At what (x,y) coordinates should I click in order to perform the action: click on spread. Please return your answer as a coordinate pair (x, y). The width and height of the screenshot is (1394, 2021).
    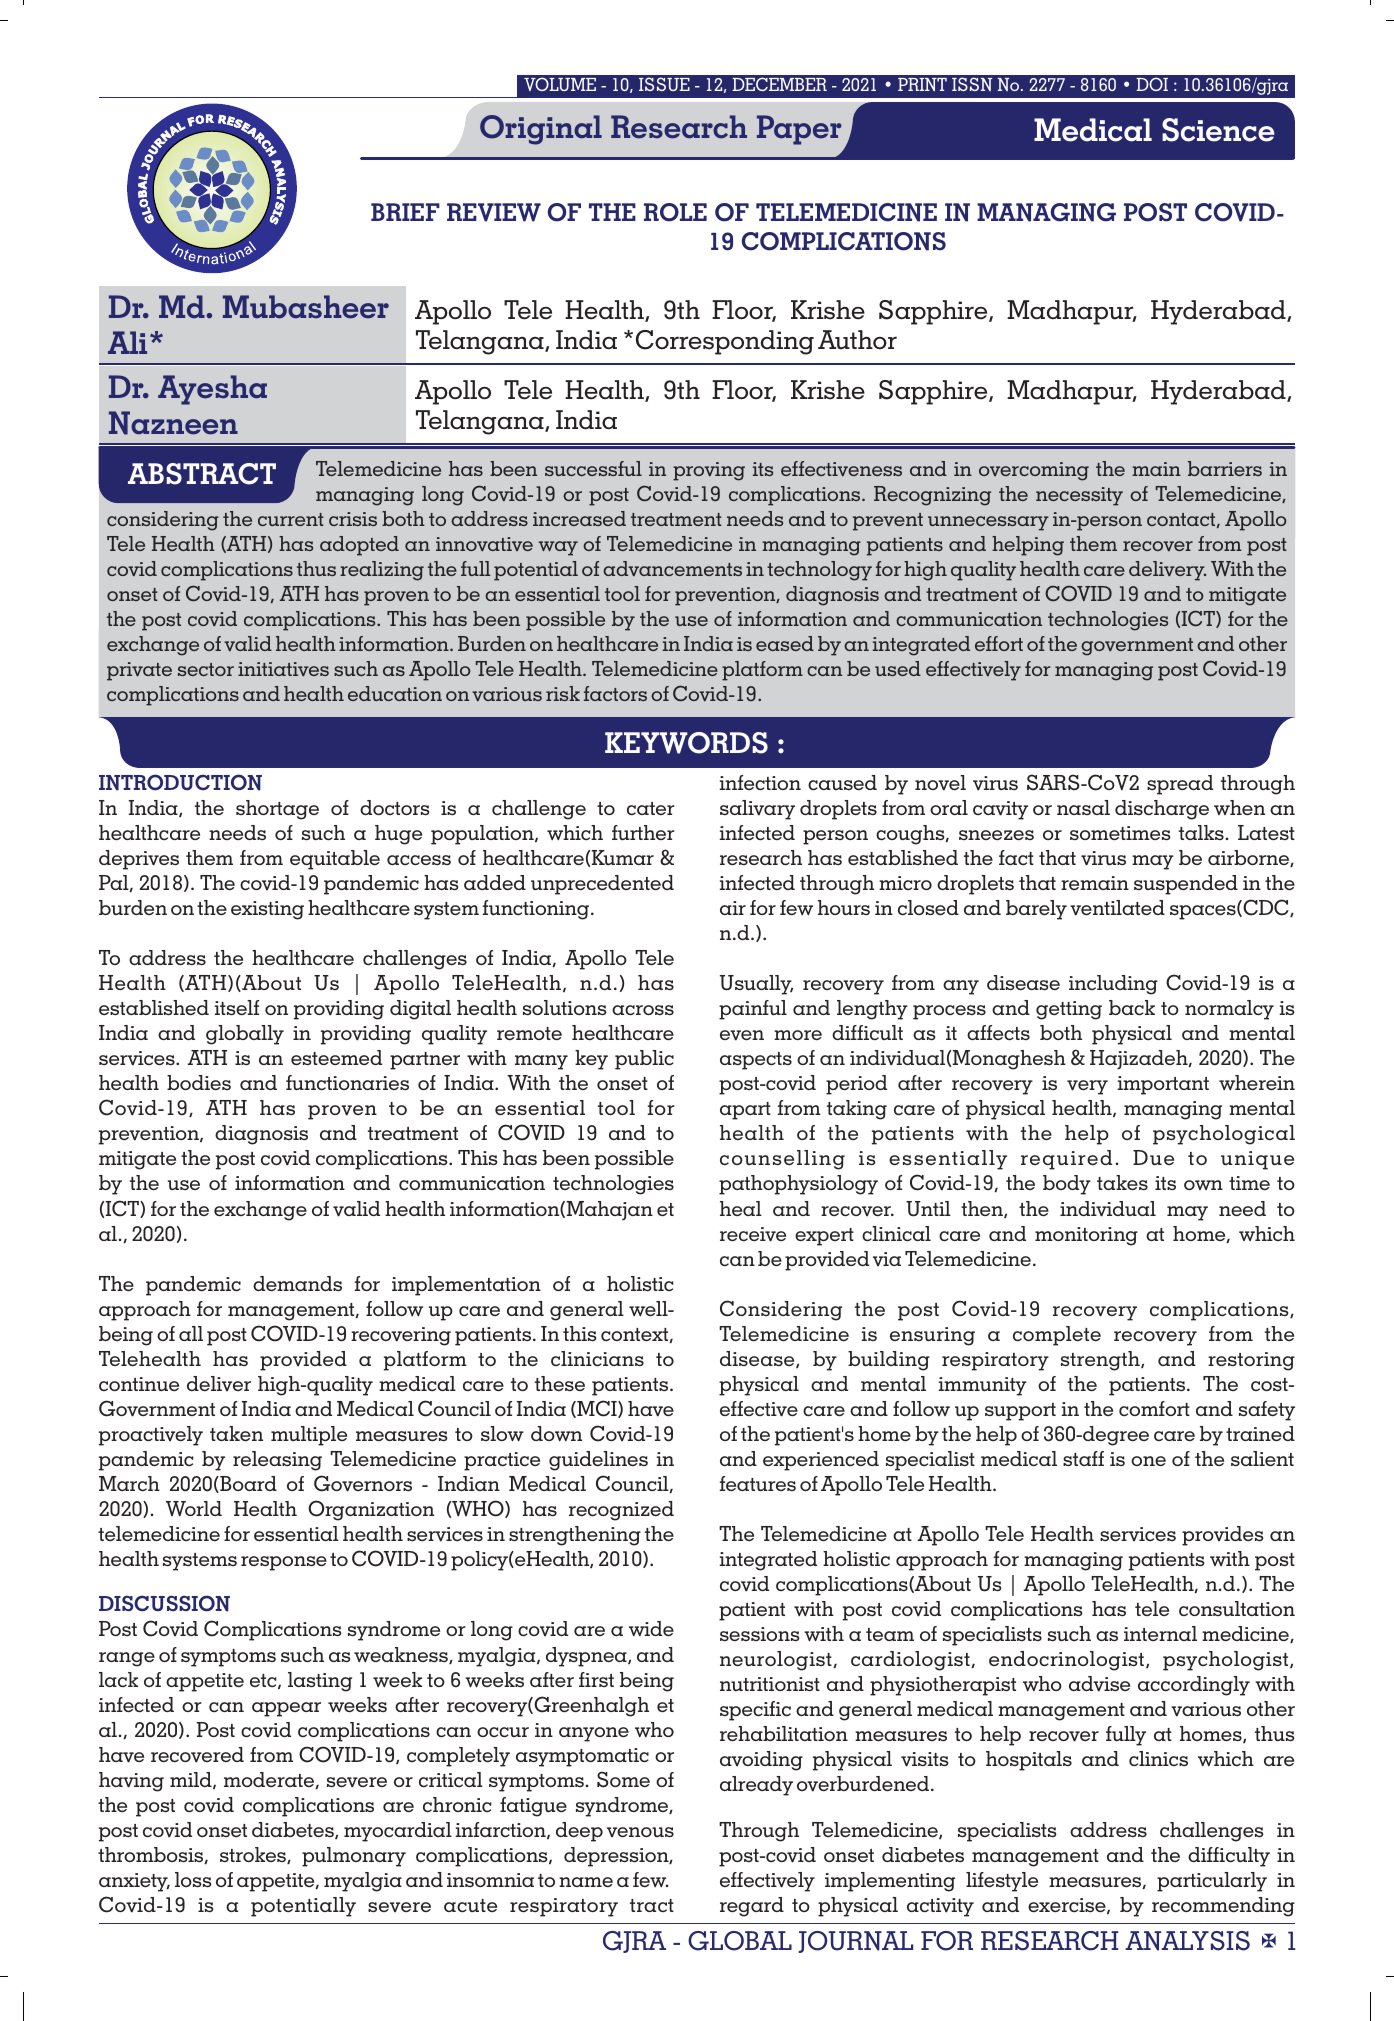
    Looking at the image, I should click on (1180, 785).
